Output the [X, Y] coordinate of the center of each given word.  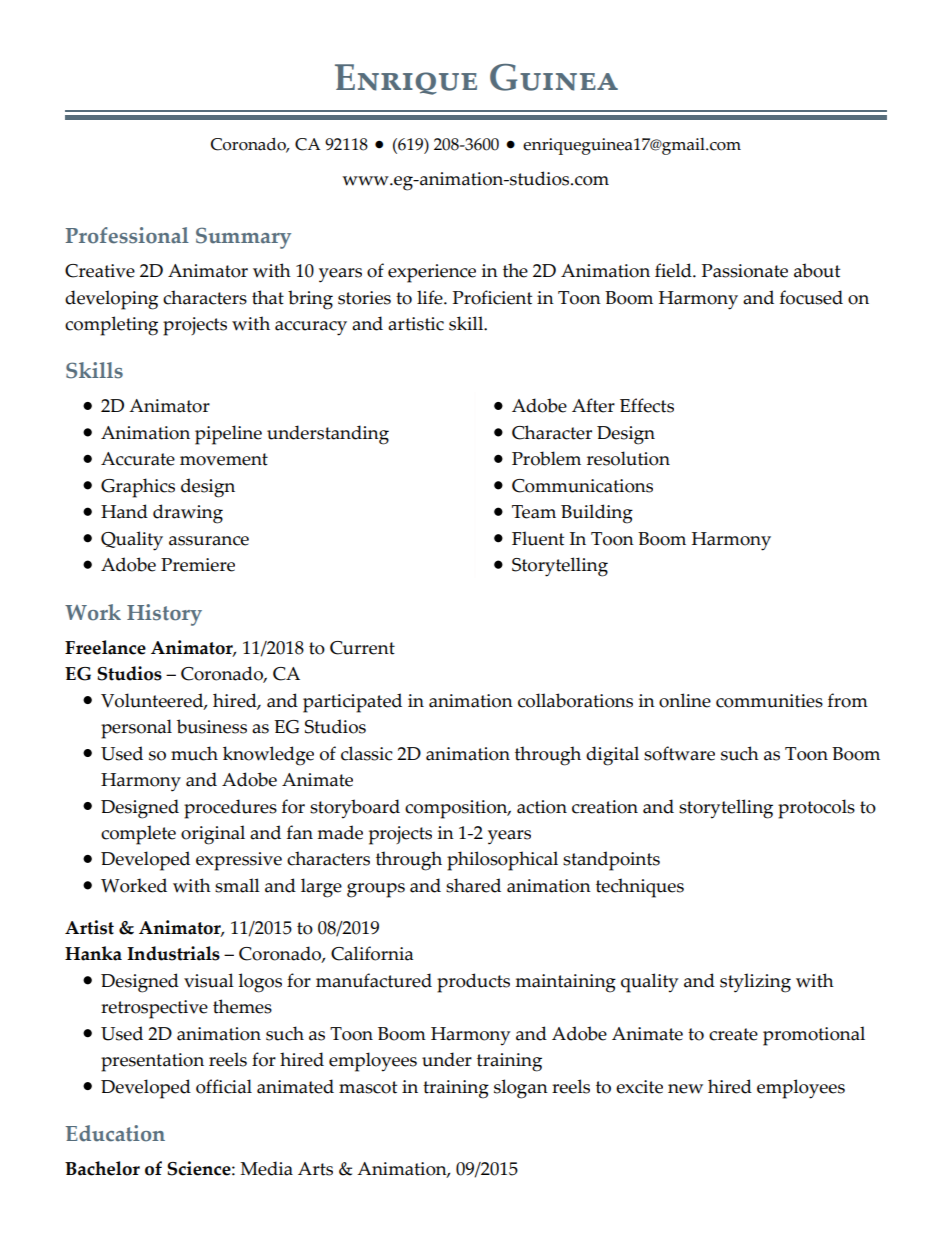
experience [432, 273]
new [685, 1089]
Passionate [745, 271]
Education [115, 1133]
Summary [243, 238]
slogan [521, 1089]
